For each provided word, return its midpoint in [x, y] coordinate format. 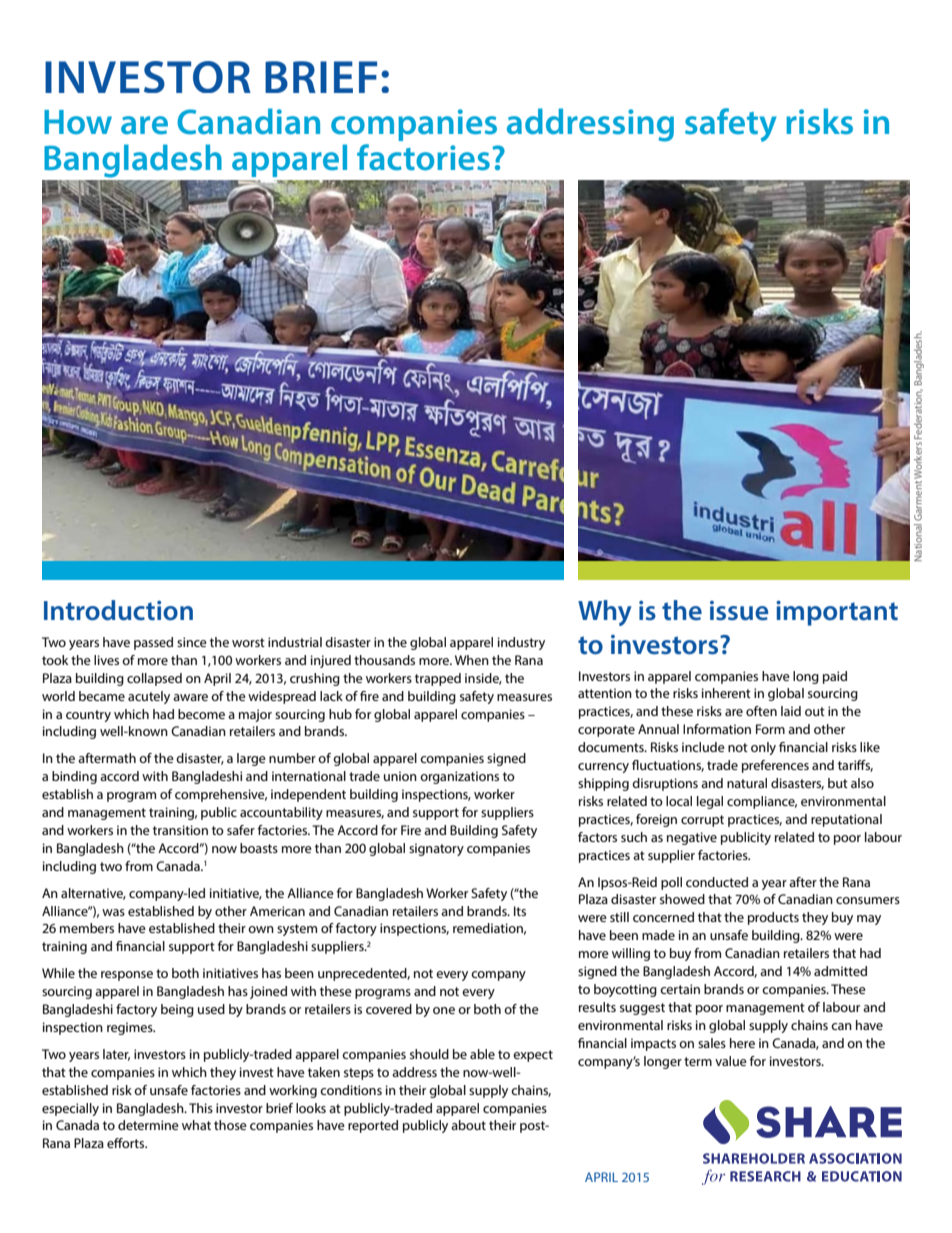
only [763, 748]
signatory [436, 849]
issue [739, 611]
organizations [459, 777]
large [251, 759]
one [444, 1010]
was [113, 912]
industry [521, 643]
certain [680, 989]
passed [153, 643]
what [196, 1125]
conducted [717, 882]
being [177, 1010]
